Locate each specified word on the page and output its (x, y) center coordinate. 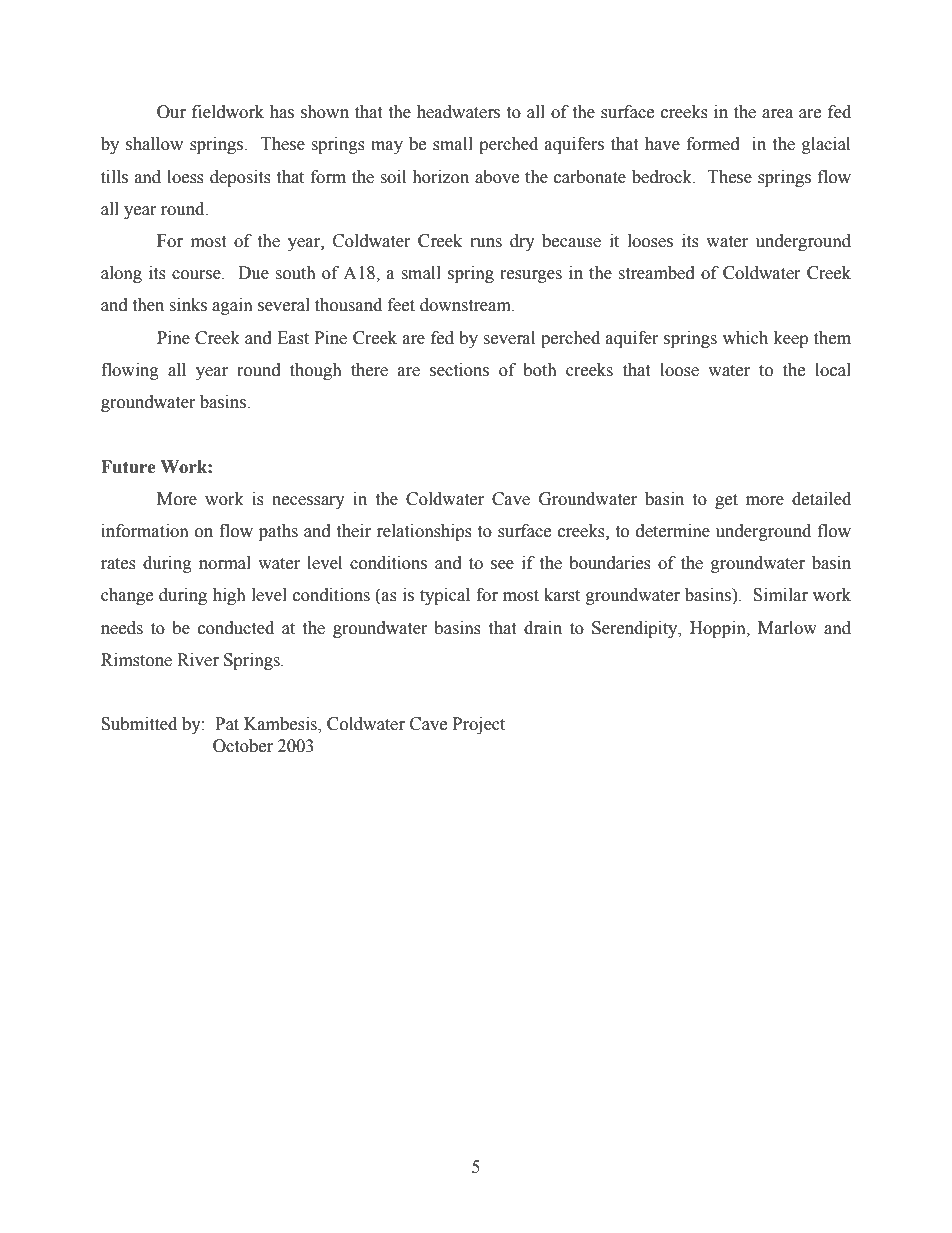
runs (486, 243)
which (745, 338)
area (777, 114)
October (243, 746)
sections (459, 370)
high (229, 596)
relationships (424, 532)
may (387, 147)
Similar (780, 595)
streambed (656, 273)
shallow (154, 144)
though (316, 371)
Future (128, 467)
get (726, 501)
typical (445, 596)
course (197, 275)
